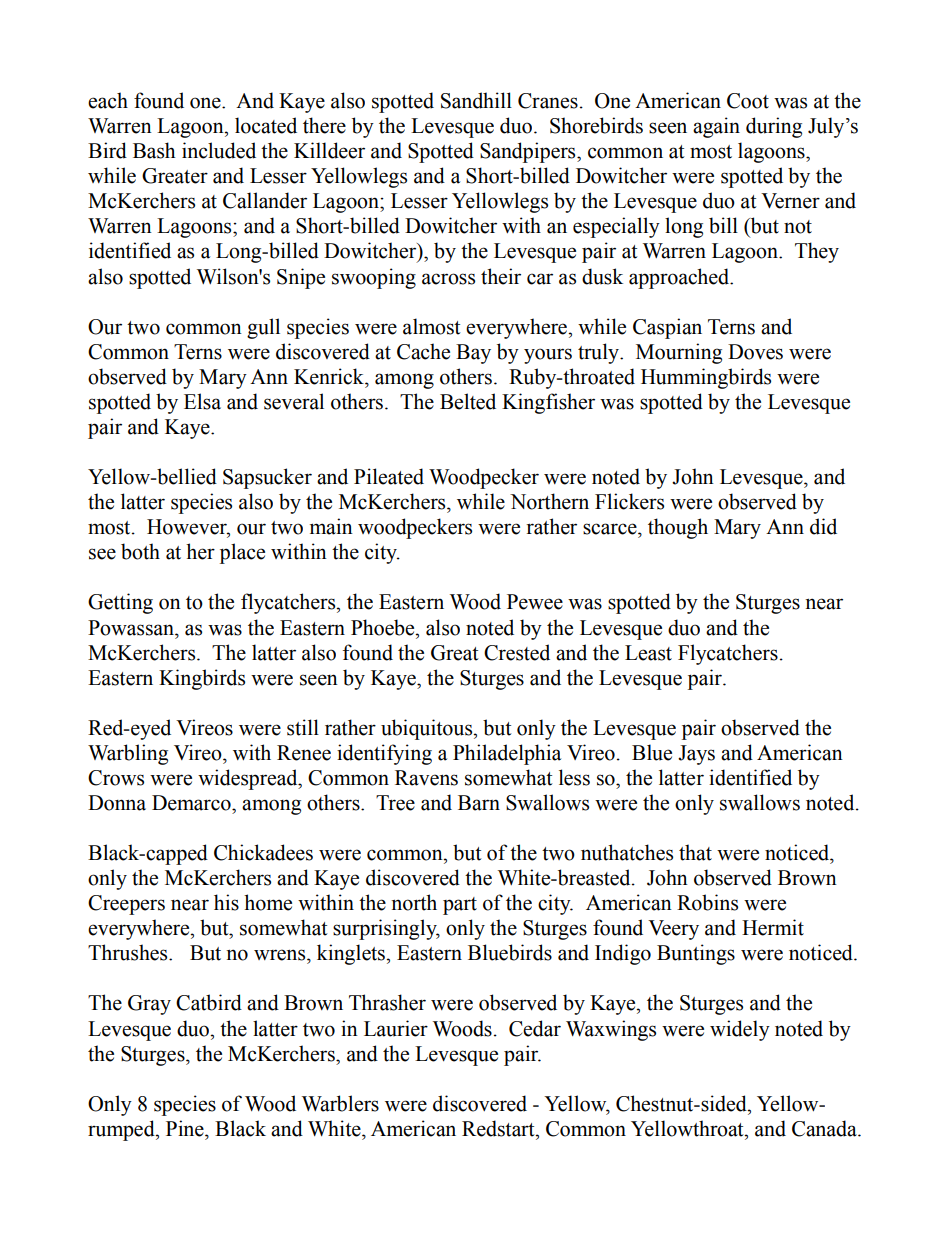  What do you see at coordinates (507, 754) in the image?
I see `Philadelphia` at bounding box center [507, 754].
